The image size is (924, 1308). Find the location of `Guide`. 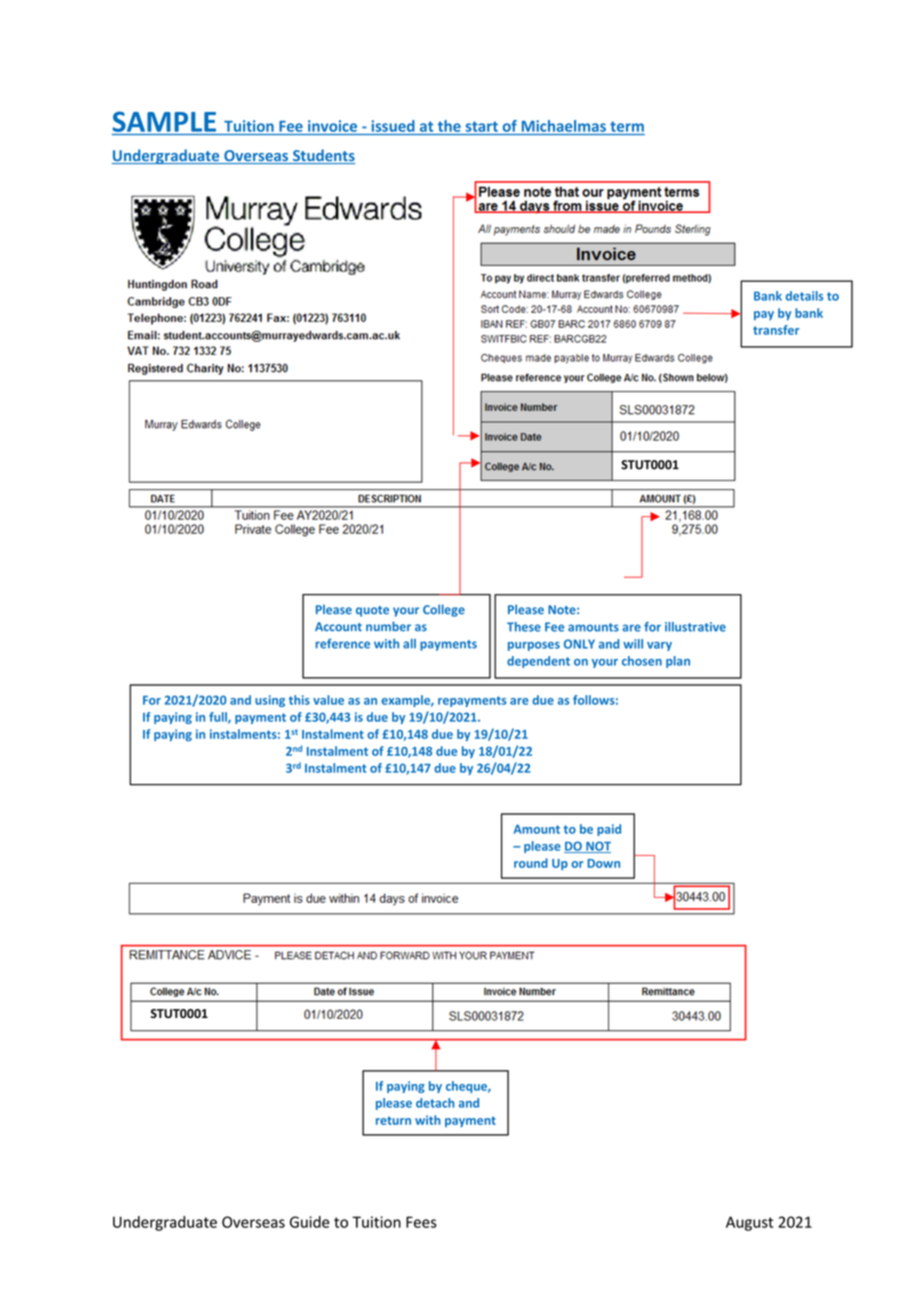

Guide is located at coordinates (310, 1222).
